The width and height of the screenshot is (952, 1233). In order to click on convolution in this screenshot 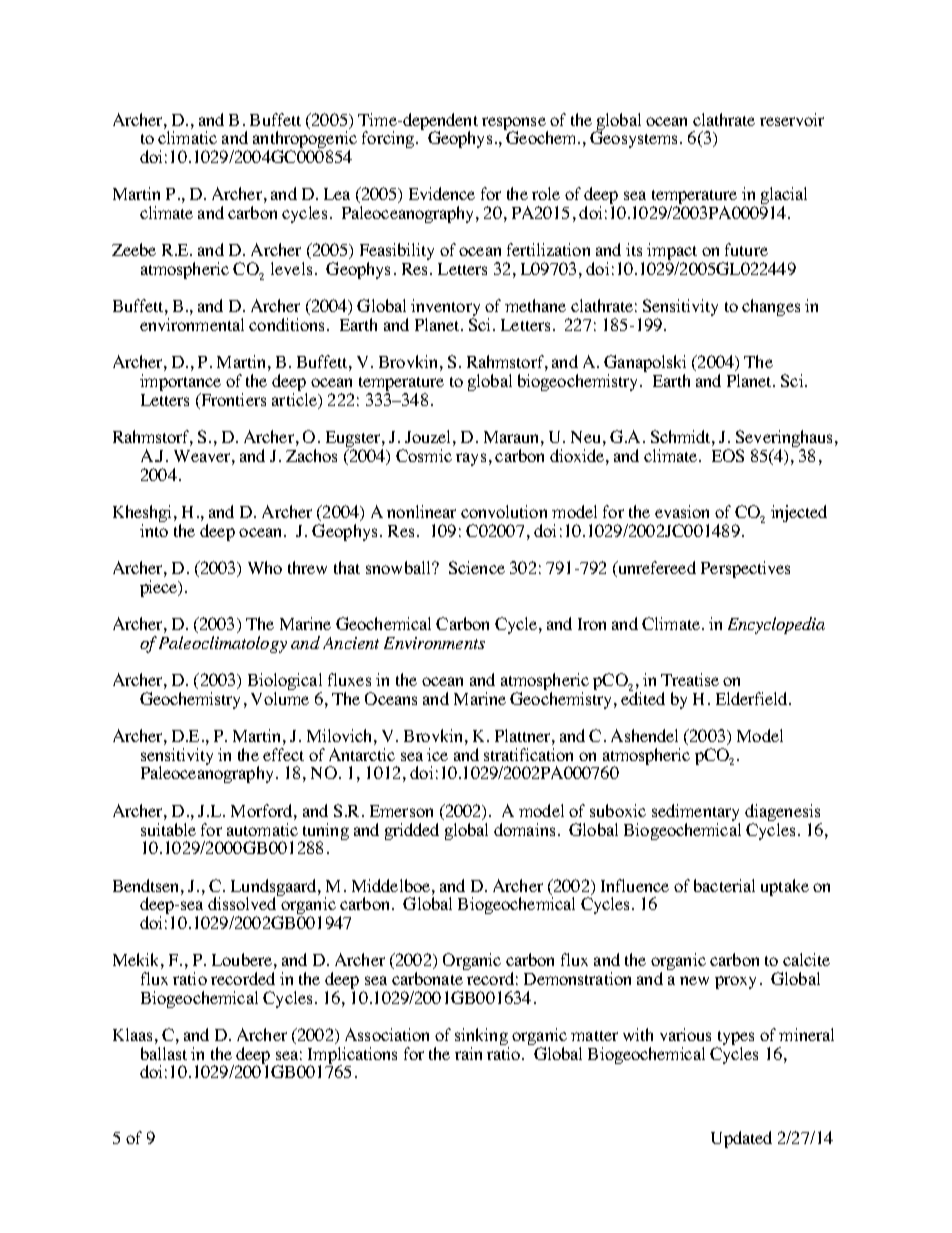, I will do `click(504, 511)`.
